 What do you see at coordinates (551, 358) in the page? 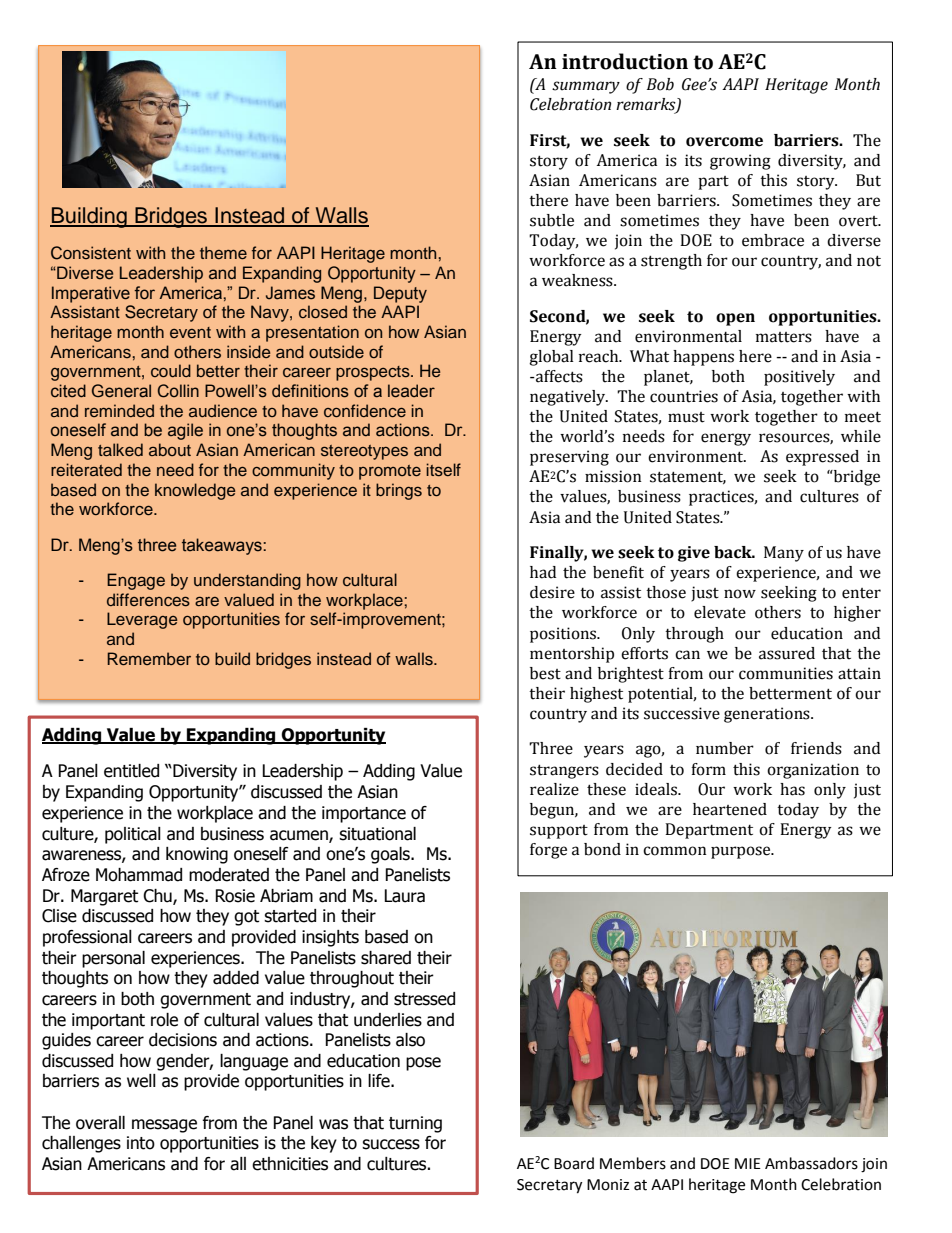
I see `global` at bounding box center [551, 358].
